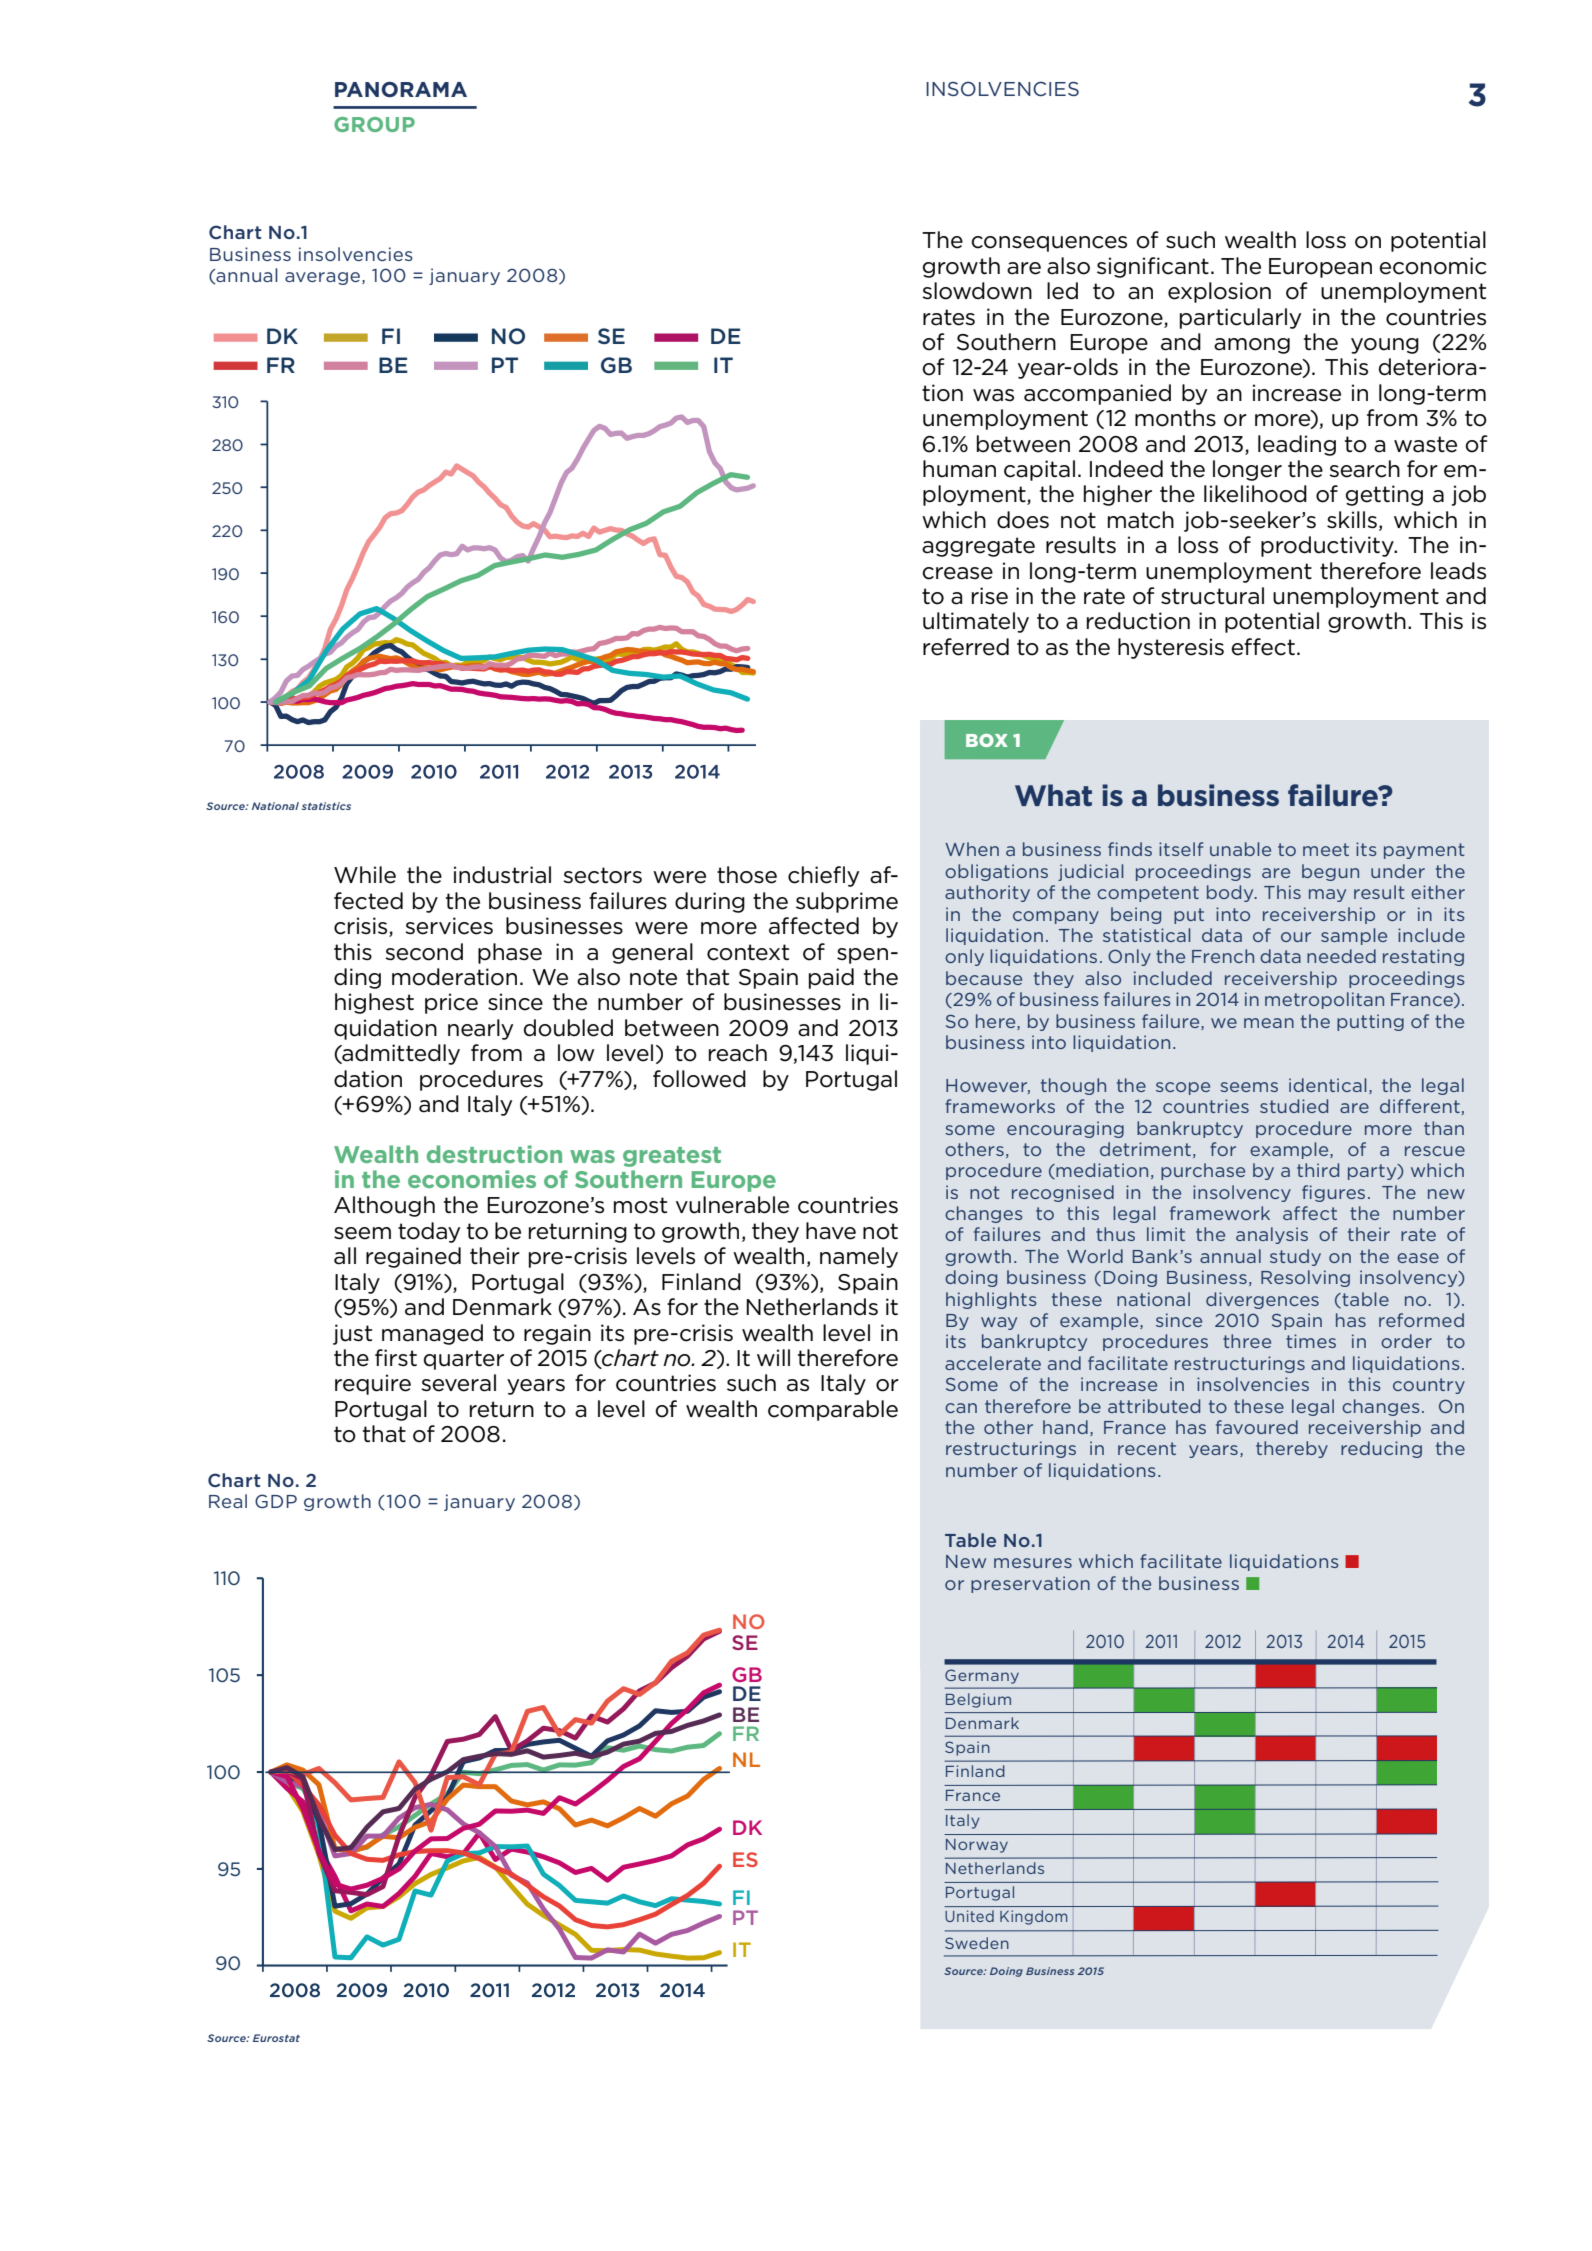  I want to click on Eurostat, so click(276, 2038).
